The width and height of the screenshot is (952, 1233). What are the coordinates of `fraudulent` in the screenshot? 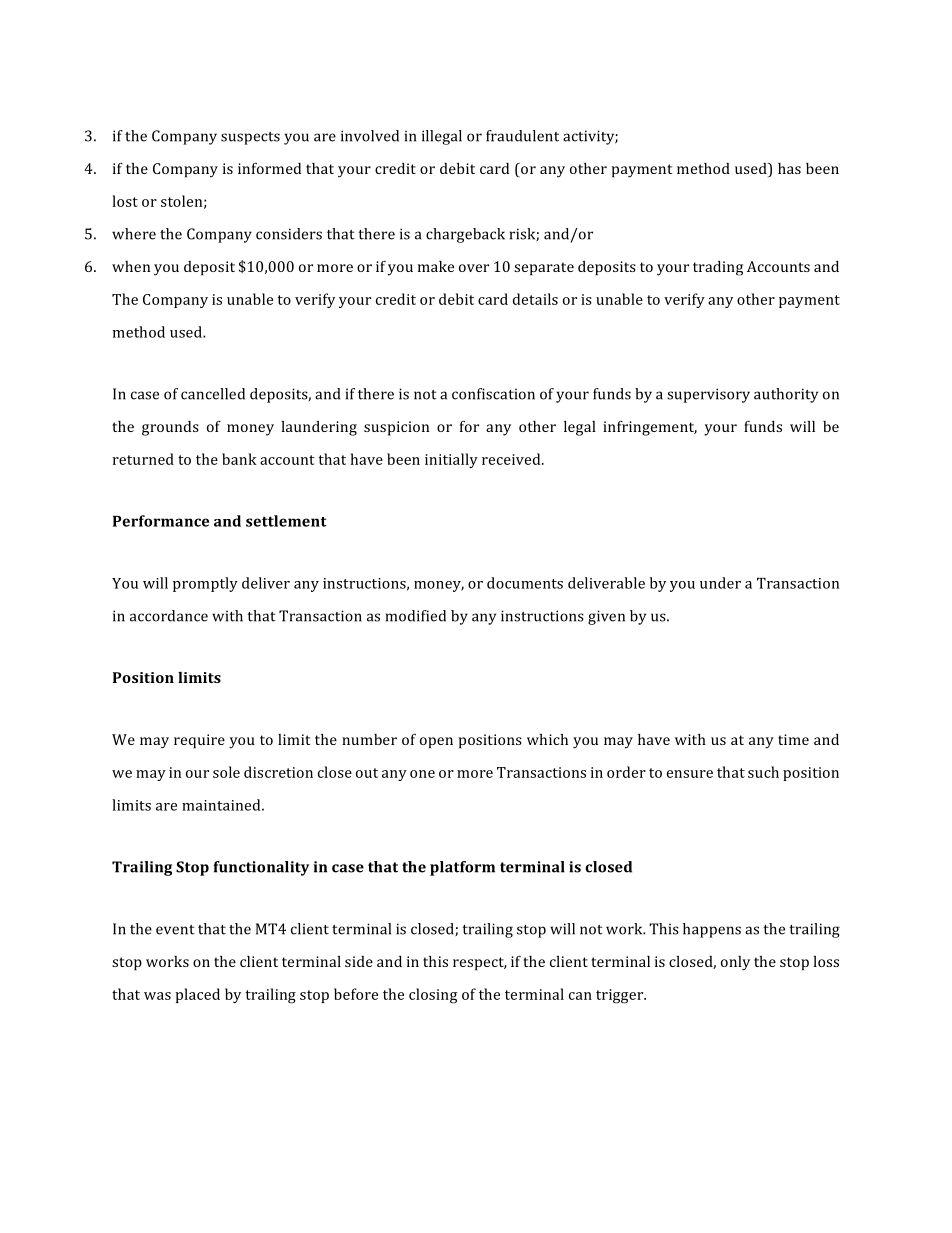 It's located at (522, 136).
